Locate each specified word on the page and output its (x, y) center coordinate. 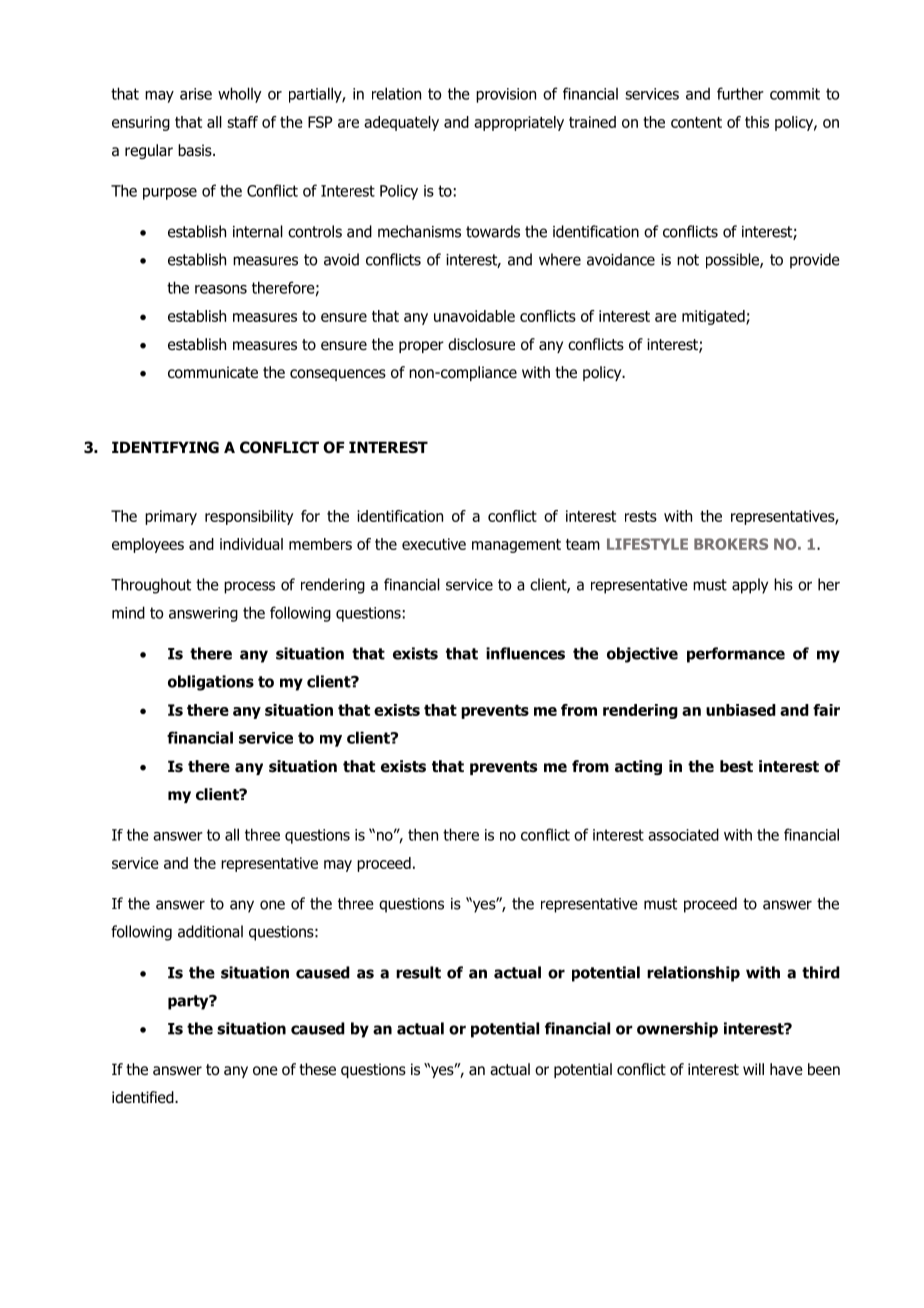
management (516, 546)
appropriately (519, 123)
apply (750, 586)
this (757, 122)
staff (242, 122)
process (249, 587)
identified (144, 1097)
